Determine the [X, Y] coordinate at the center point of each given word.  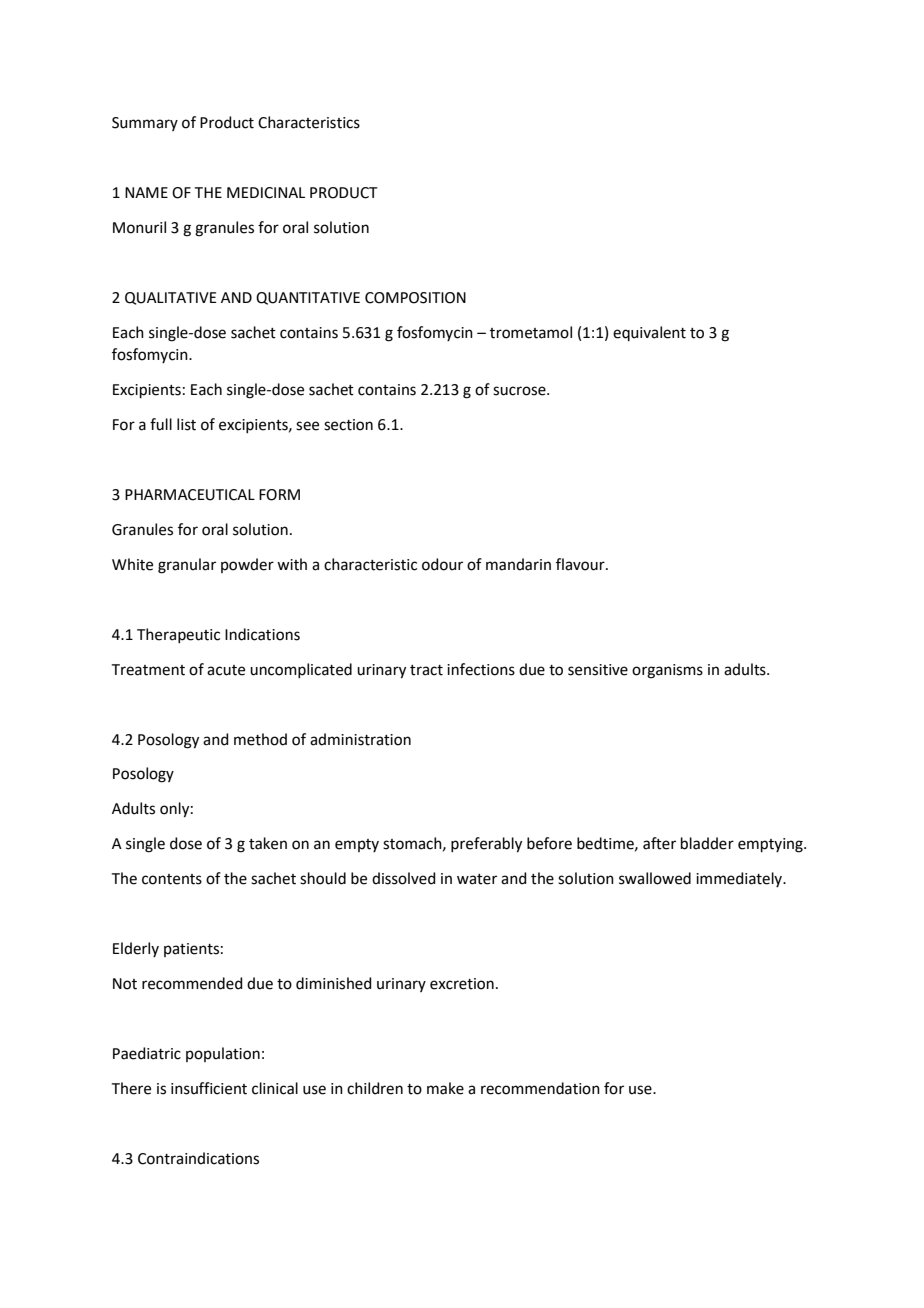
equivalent [649, 333]
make [445, 1088]
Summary [145, 124]
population [223, 1054]
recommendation [540, 1088]
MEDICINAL [266, 193]
